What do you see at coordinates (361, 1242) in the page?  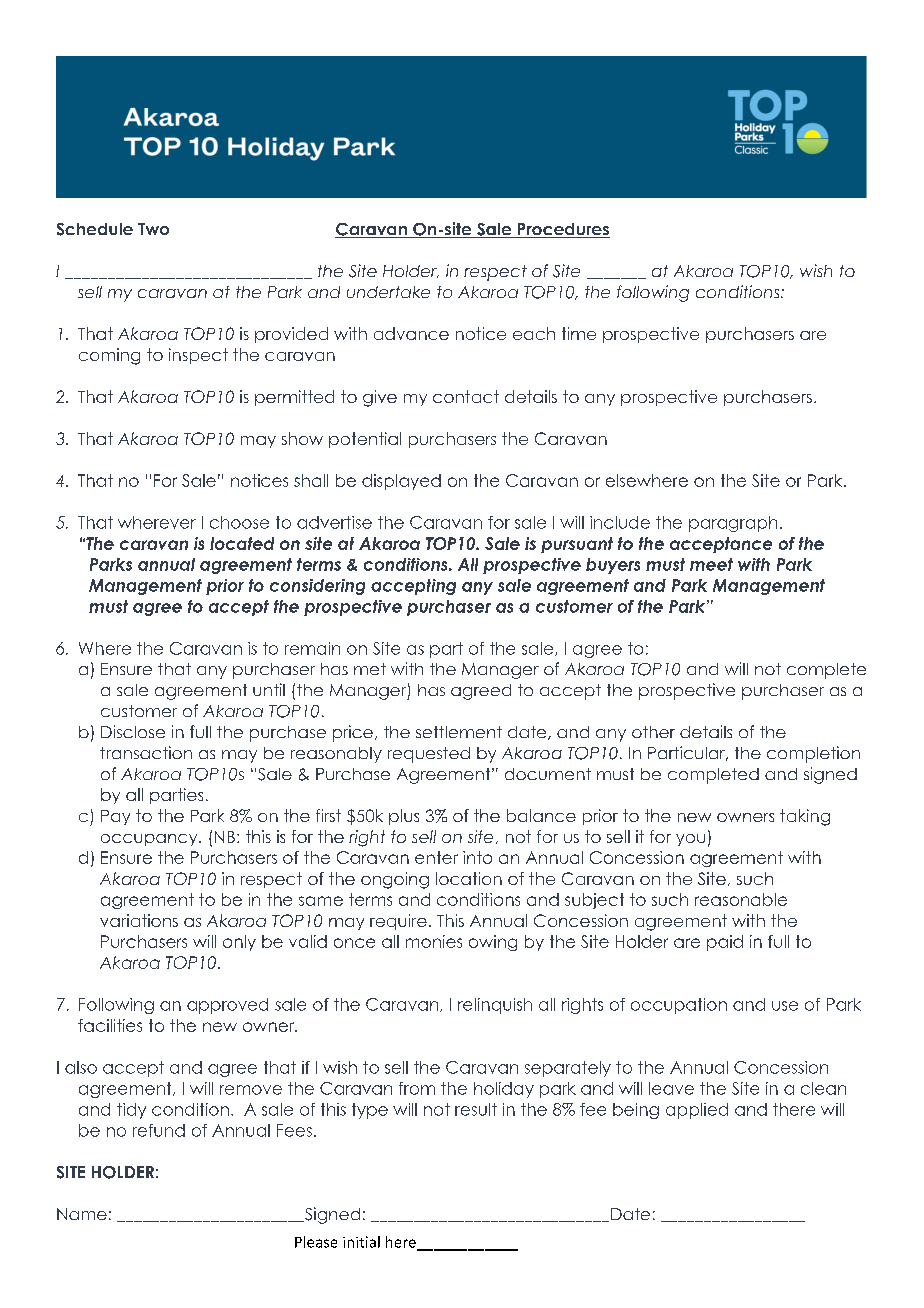 I see `initial` at bounding box center [361, 1242].
